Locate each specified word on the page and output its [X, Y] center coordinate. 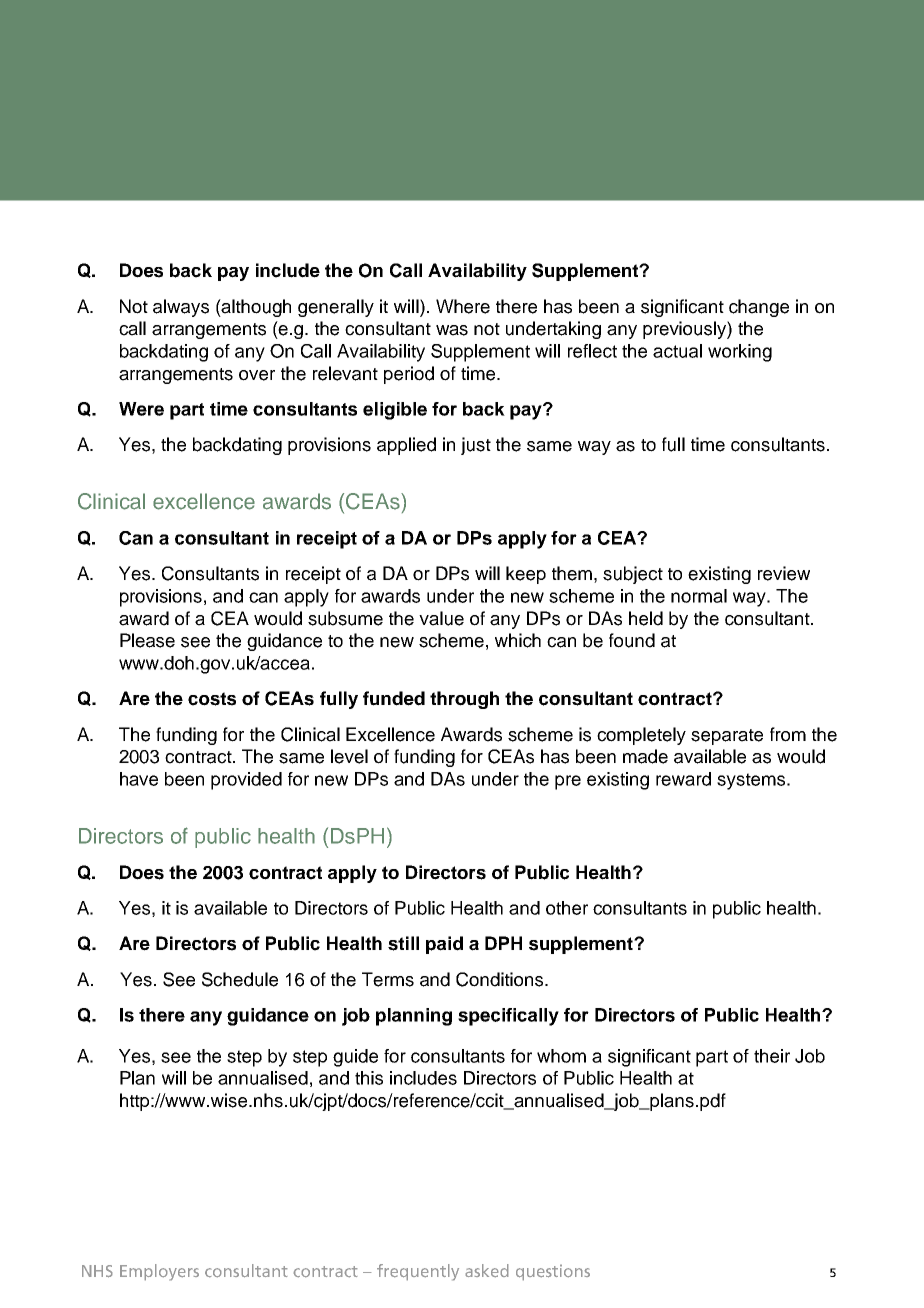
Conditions [501, 979]
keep [526, 575]
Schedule [240, 979]
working [740, 353]
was [452, 330]
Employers [159, 1272]
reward [683, 779]
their [772, 1056]
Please [147, 640]
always [181, 308]
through [464, 700]
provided [246, 781]
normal [699, 596]
